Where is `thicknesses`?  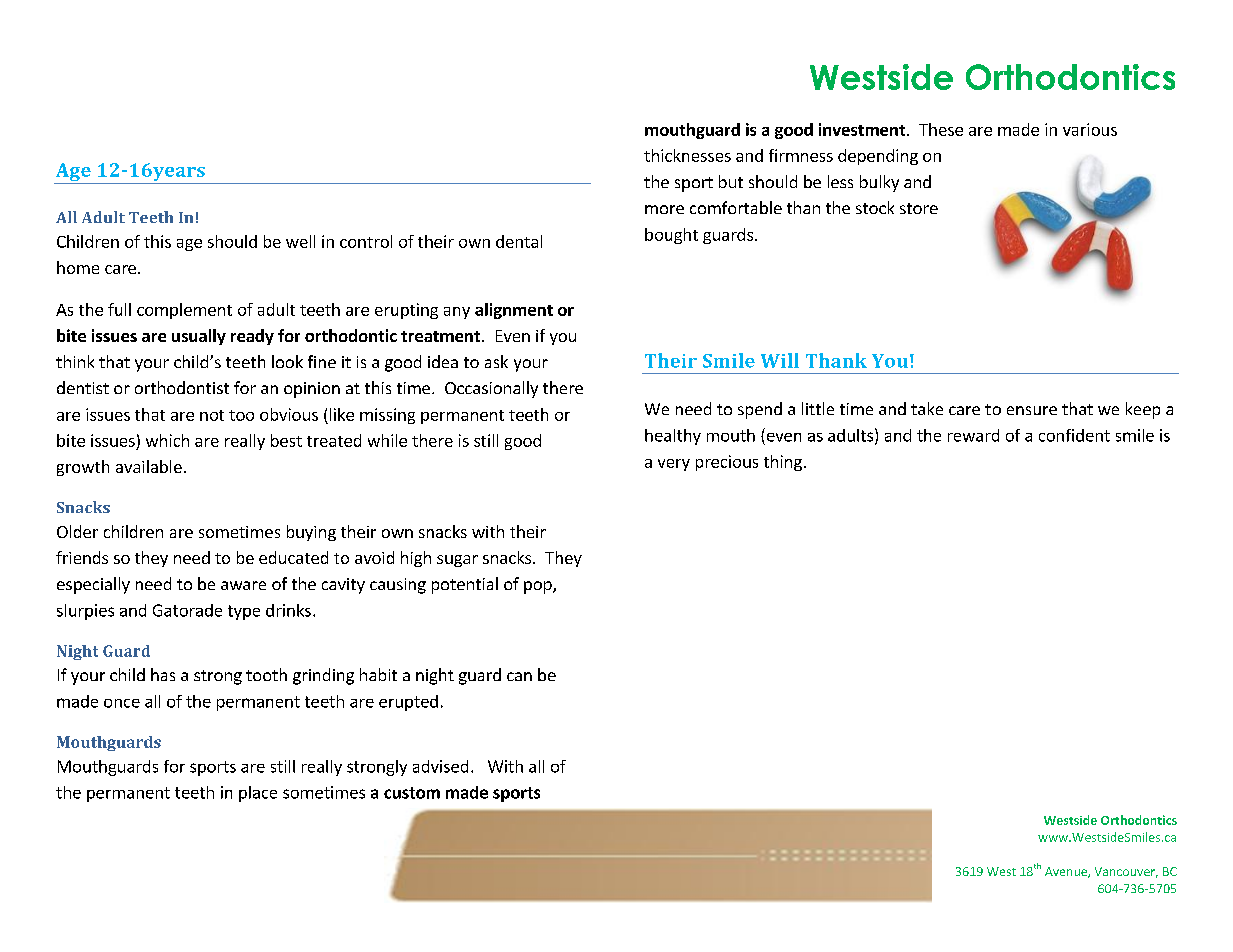
thicknesses is located at coordinates (687, 155).
